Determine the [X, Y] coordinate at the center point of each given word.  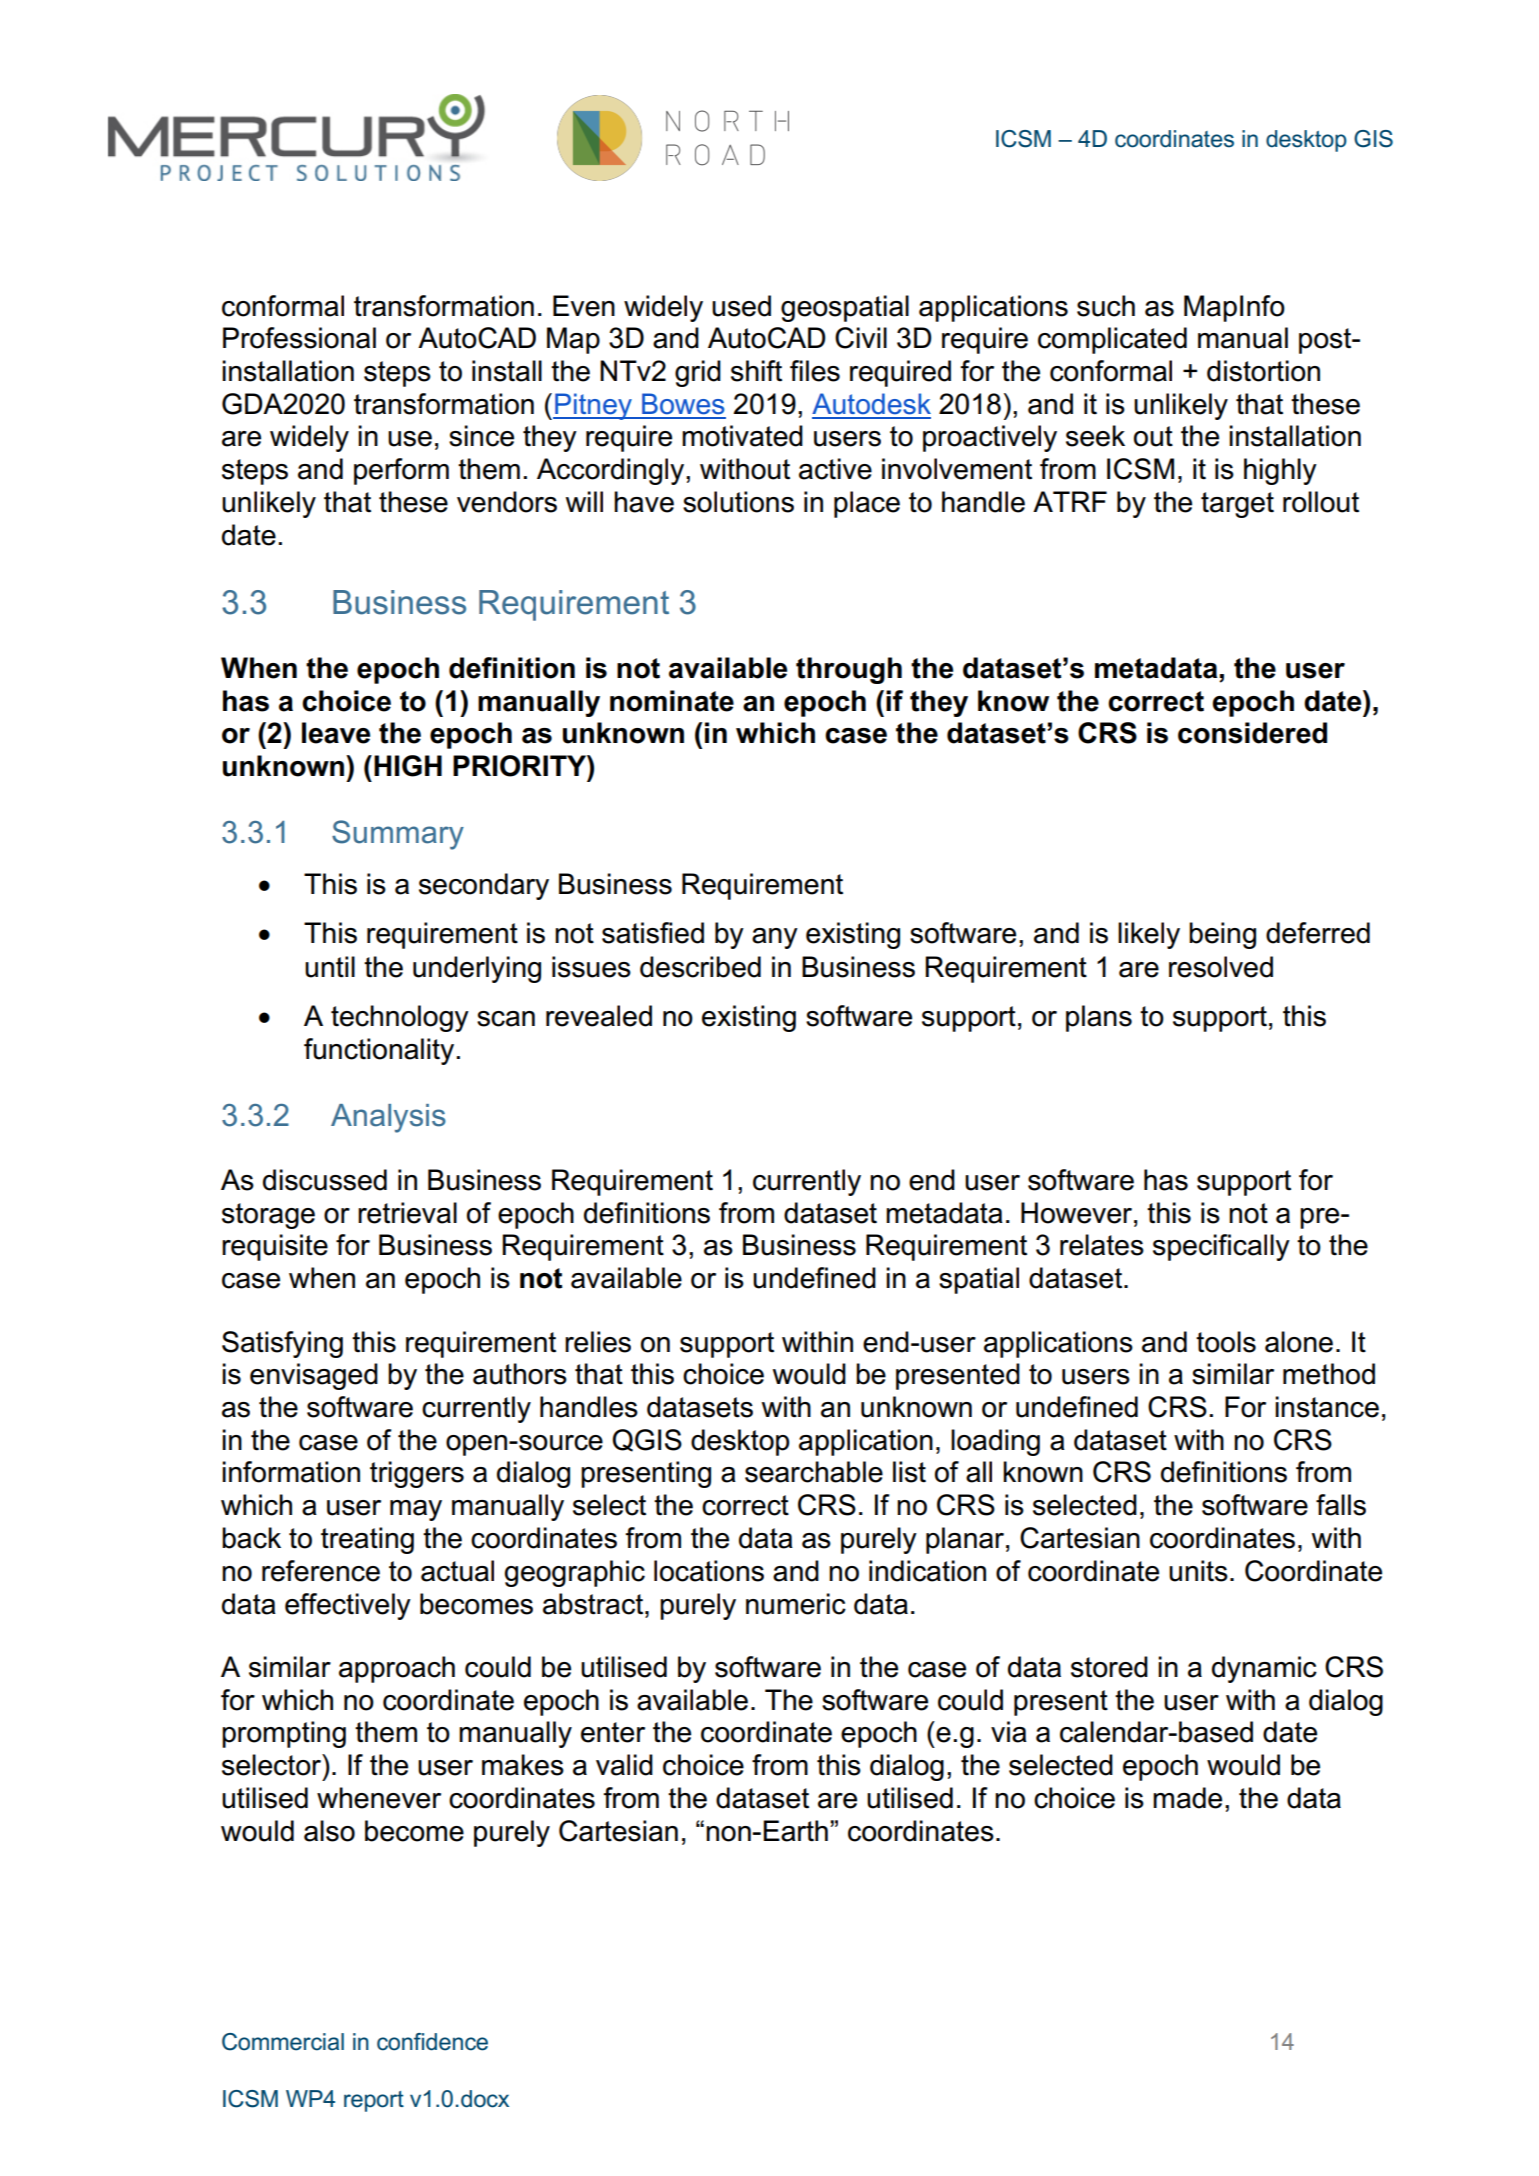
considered [1252, 733]
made [1187, 1798]
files [815, 371]
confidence [432, 2042]
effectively [348, 1606]
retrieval [407, 1213]
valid [624, 1765]
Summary [398, 835]
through [849, 670]
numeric [796, 1604]
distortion [1263, 371]
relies [598, 1342]
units [1198, 1571]
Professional [299, 338]
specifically [1221, 1247]
